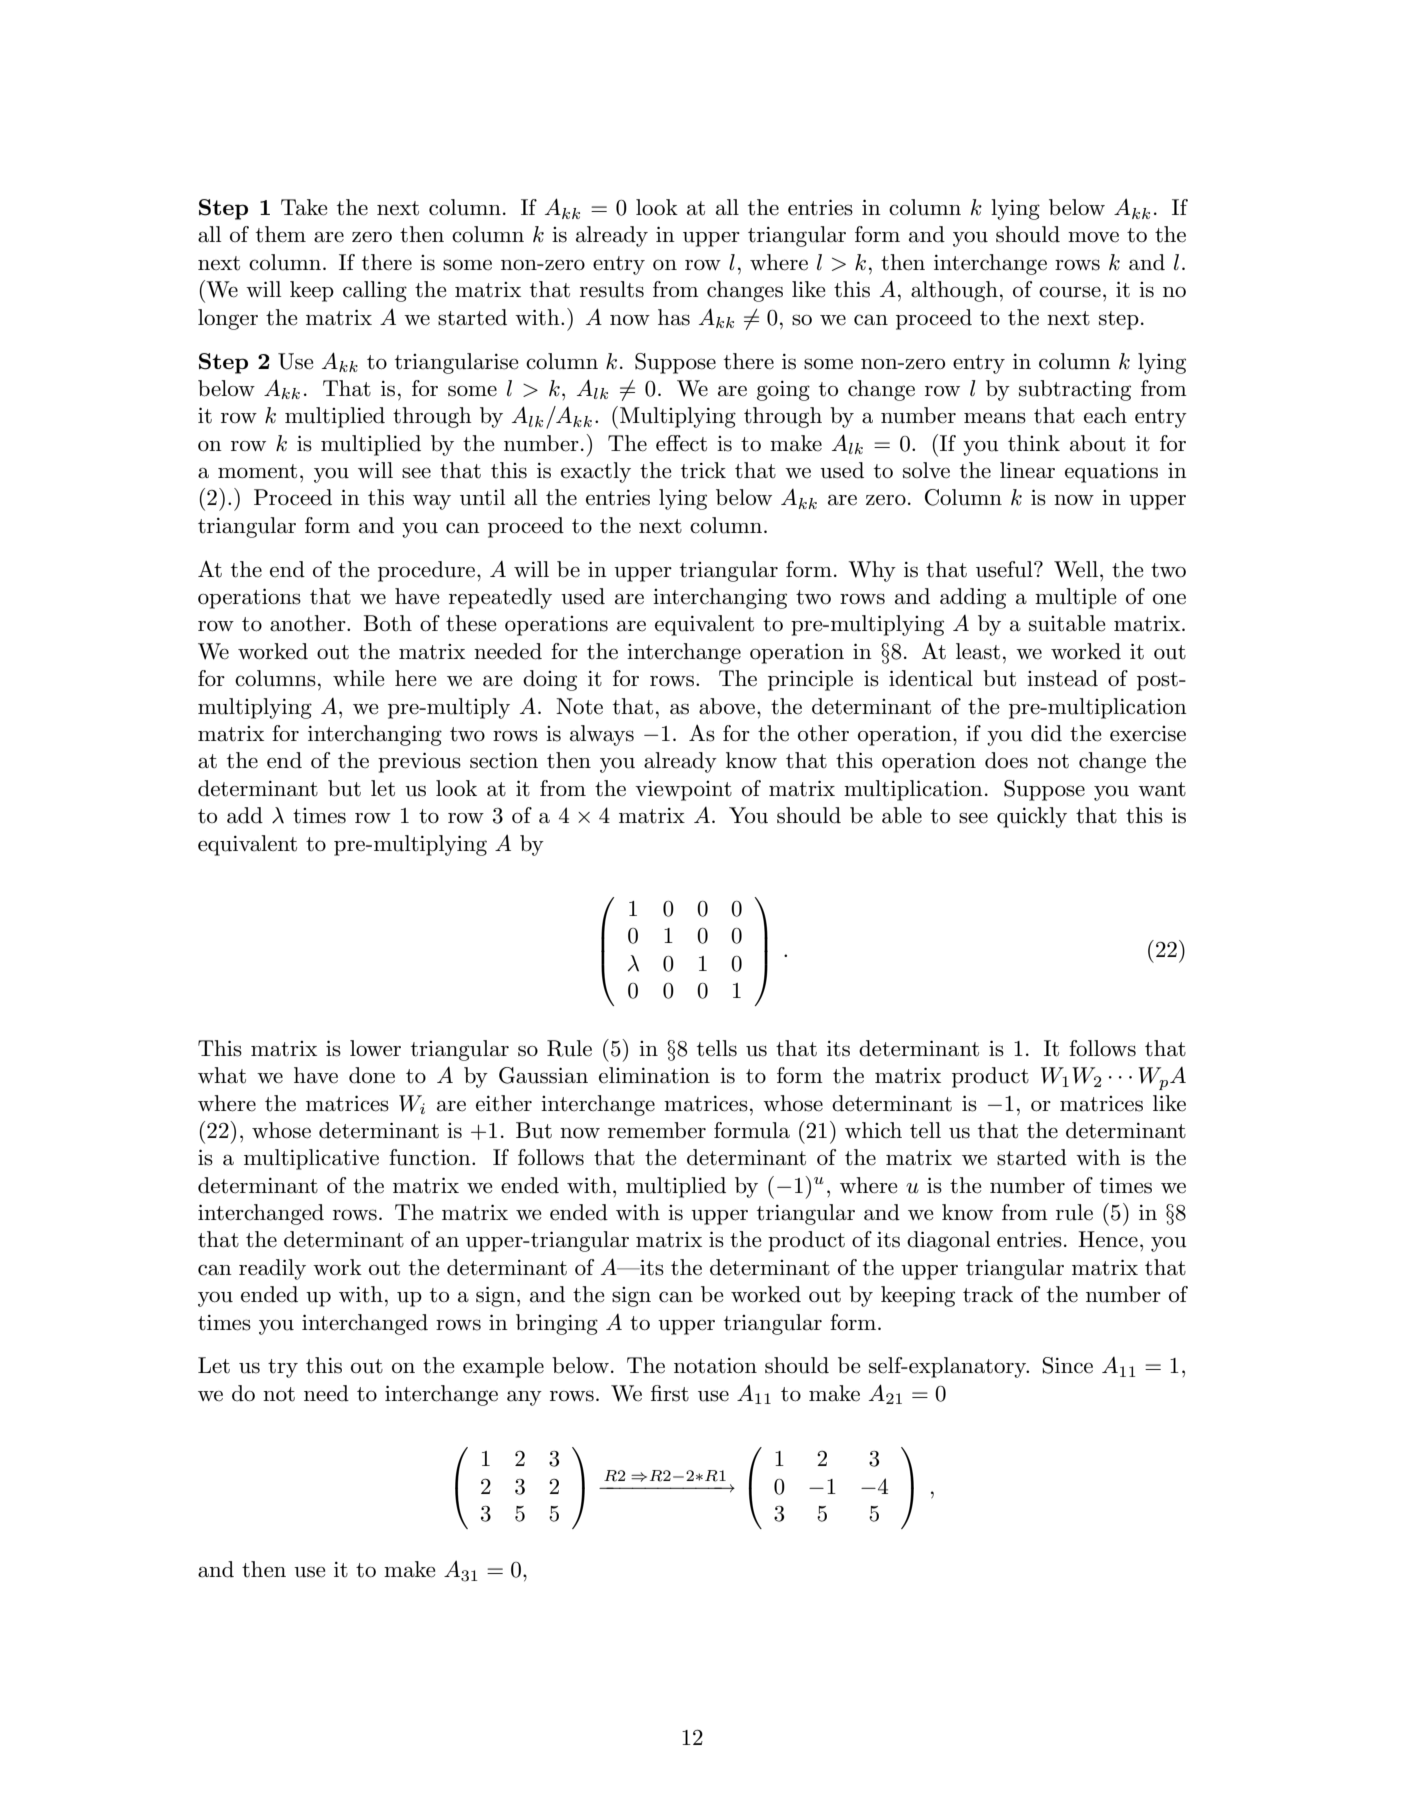 Image resolution: width=1401 pixels, height=1814 pixels. I want to click on moment, so click(257, 471).
